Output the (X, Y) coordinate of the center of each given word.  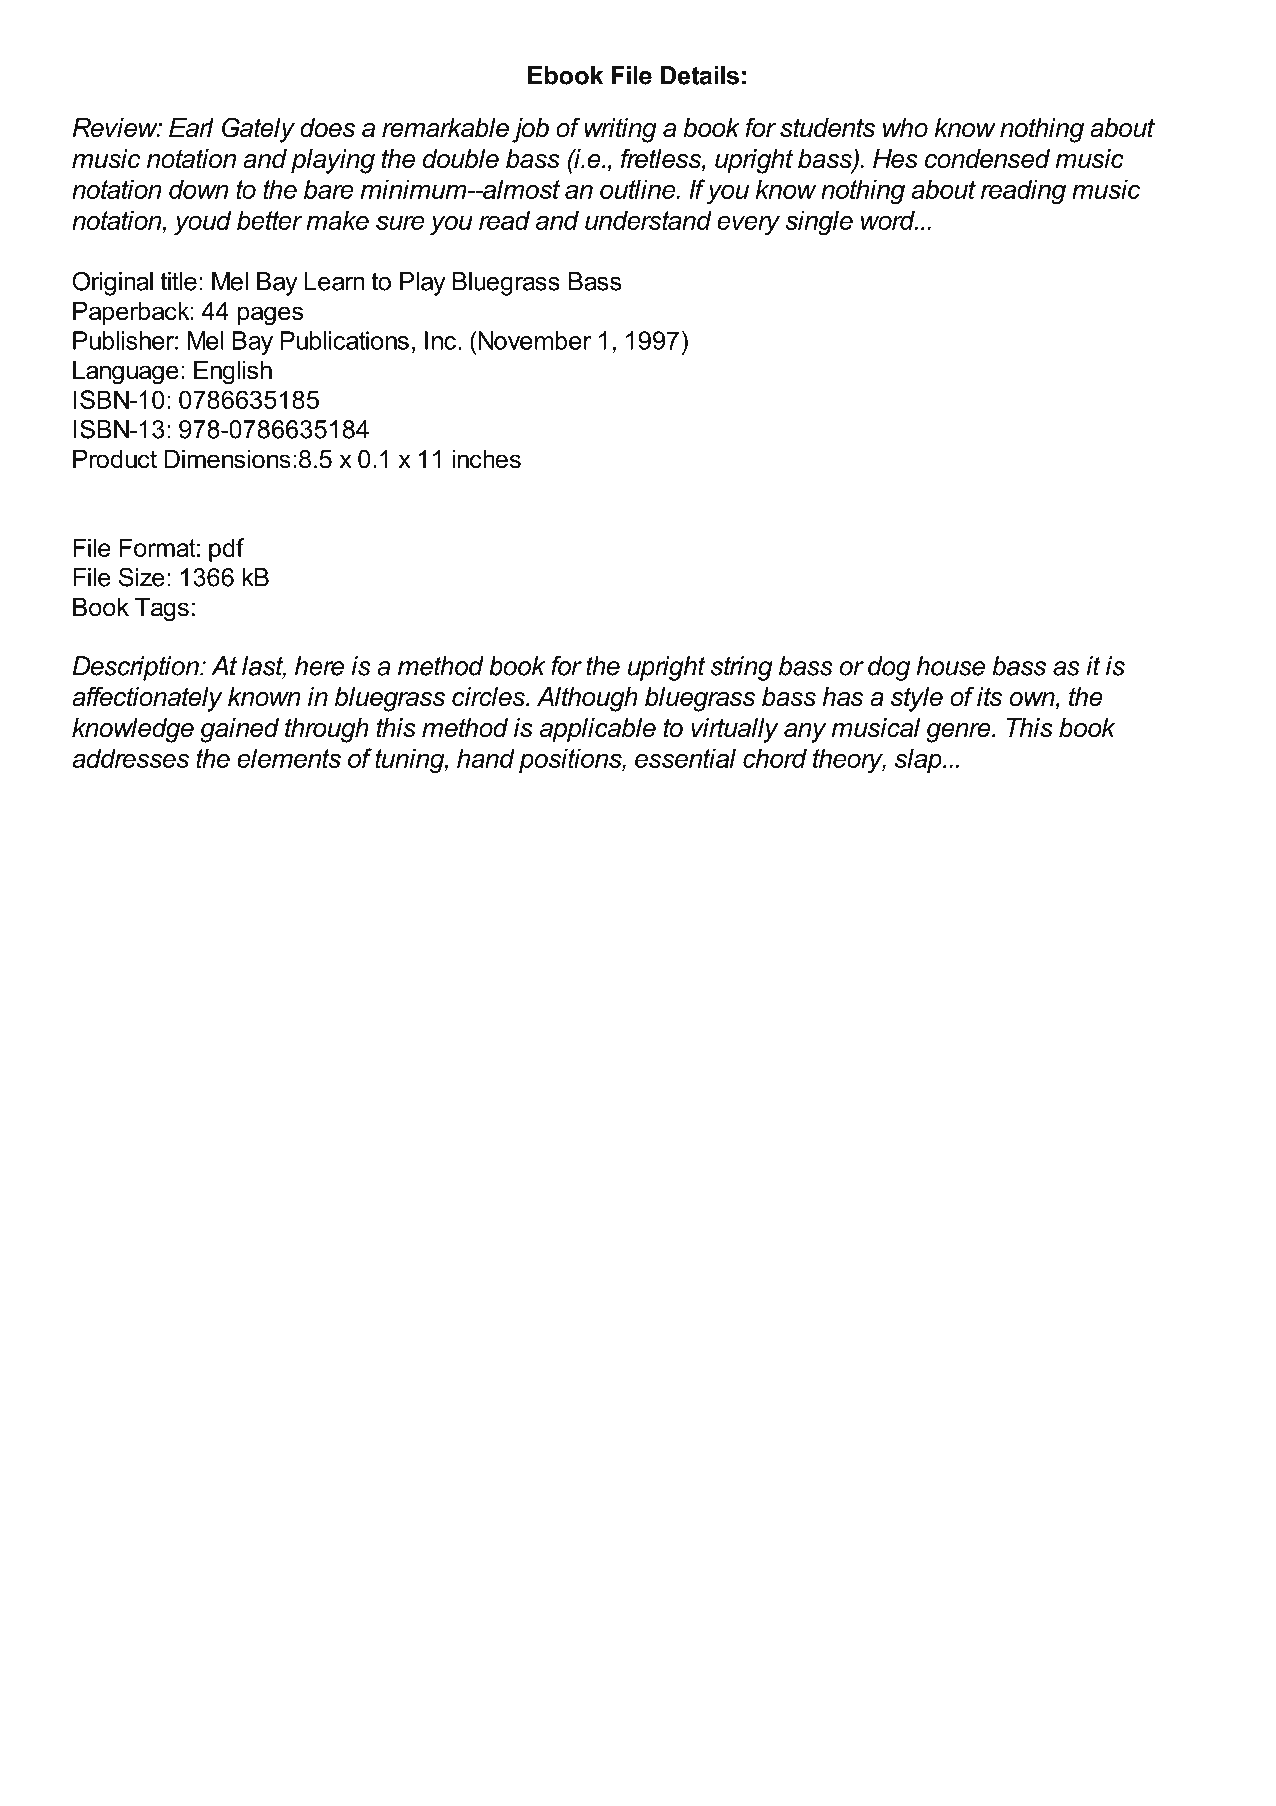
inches (486, 459)
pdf (226, 550)
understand (648, 220)
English (233, 373)
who (905, 128)
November (533, 340)
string (742, 668)
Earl (191, 128)
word (889, 220)
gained (239, 730)
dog (889, 668)
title (178, 281)
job (530, 130)
